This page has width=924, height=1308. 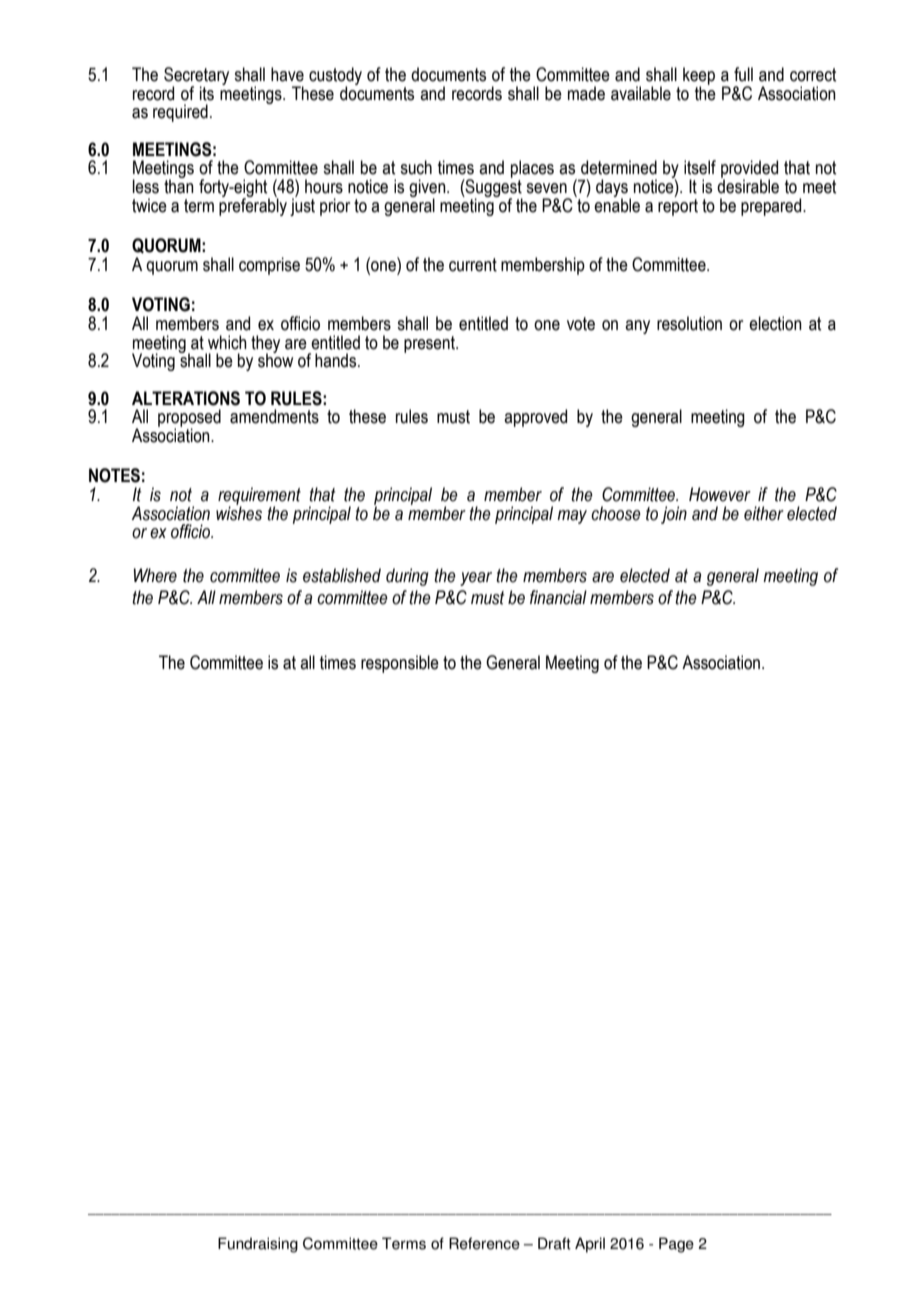 What do you see at coordinates (186, 398) in the page?
I see `ALTERATIONS` at bounding box center [186, 398].
